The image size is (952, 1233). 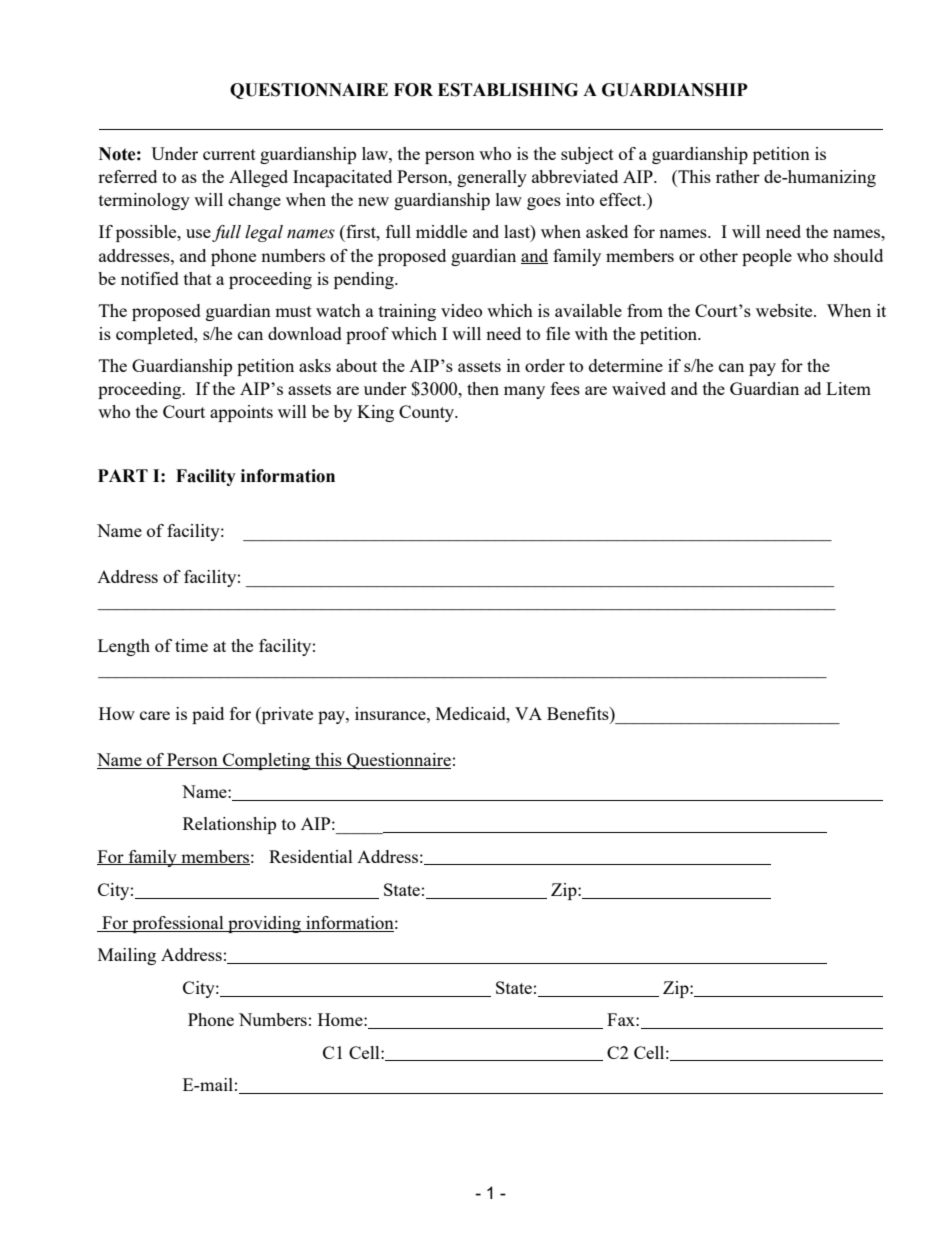 I want to click on current, so click(x=229, y=154).
